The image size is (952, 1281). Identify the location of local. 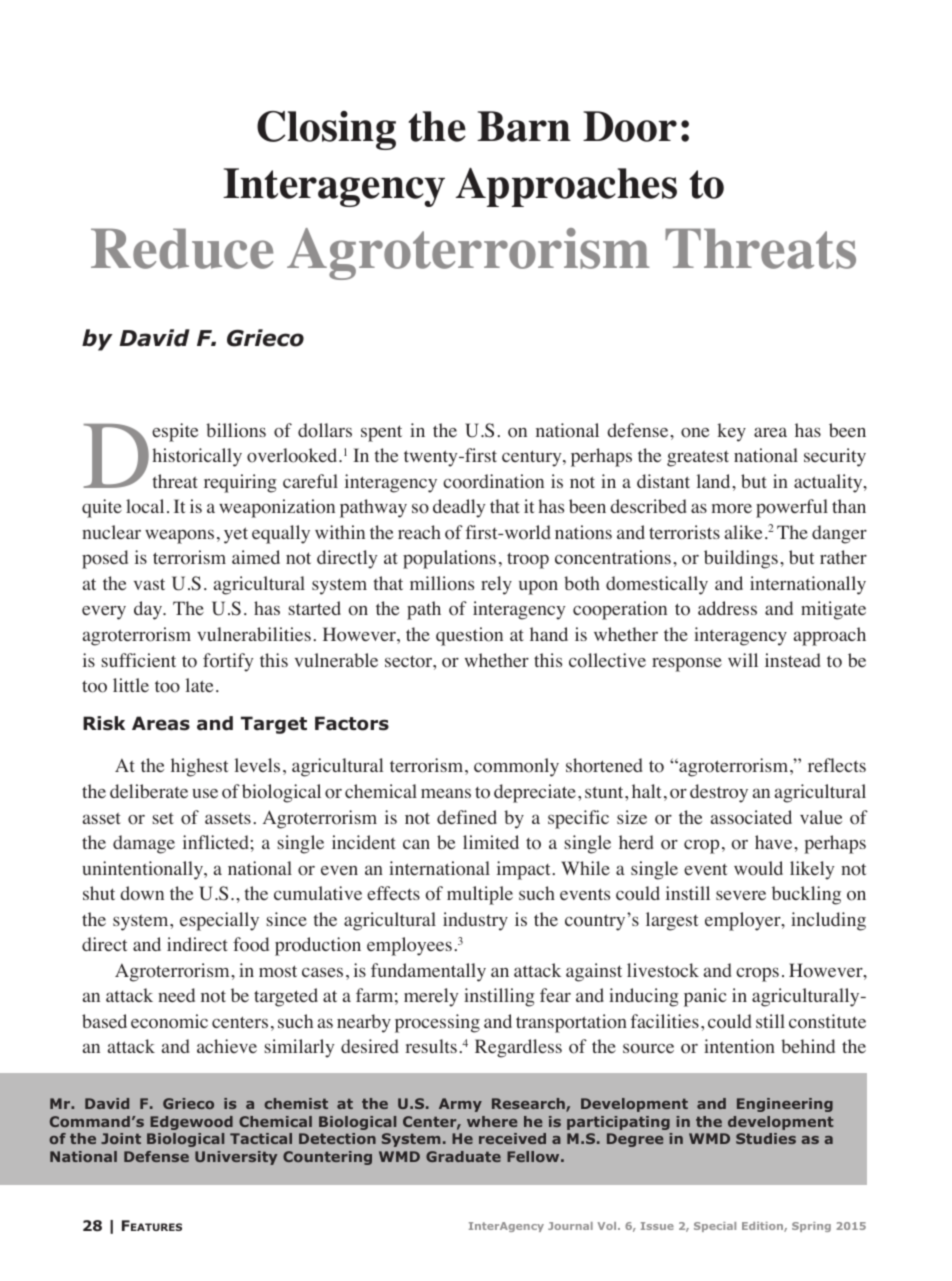
(145, 506).
